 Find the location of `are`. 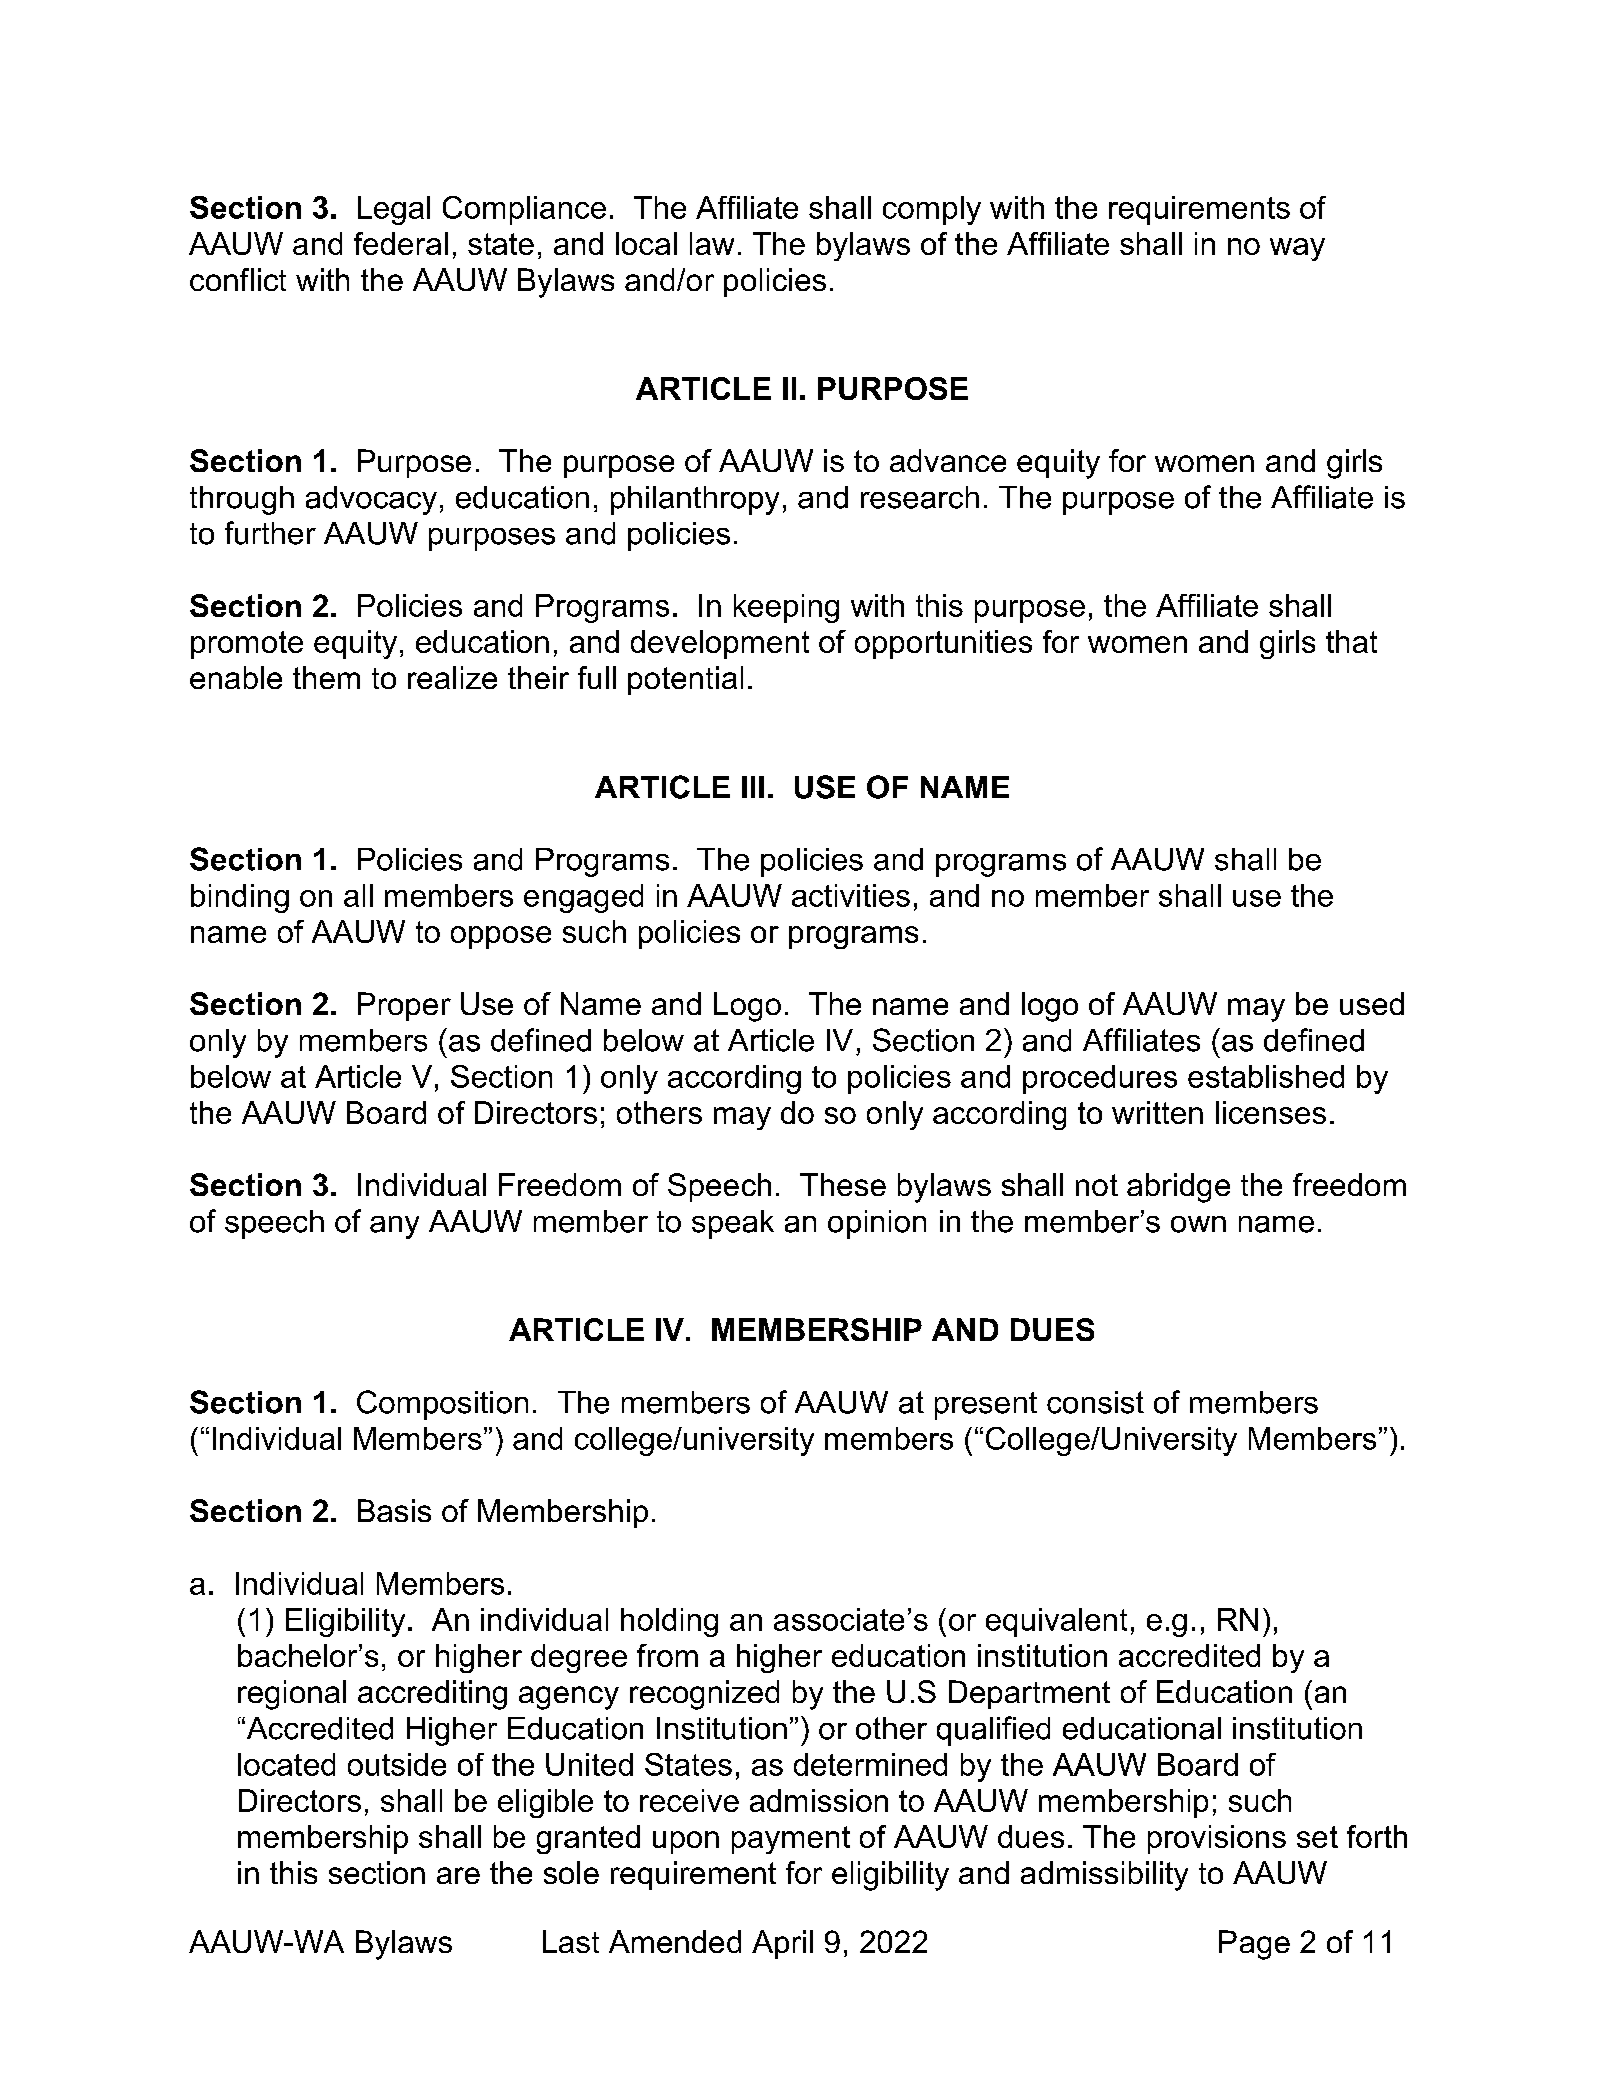

are is located at coordinates (458, 1875).
